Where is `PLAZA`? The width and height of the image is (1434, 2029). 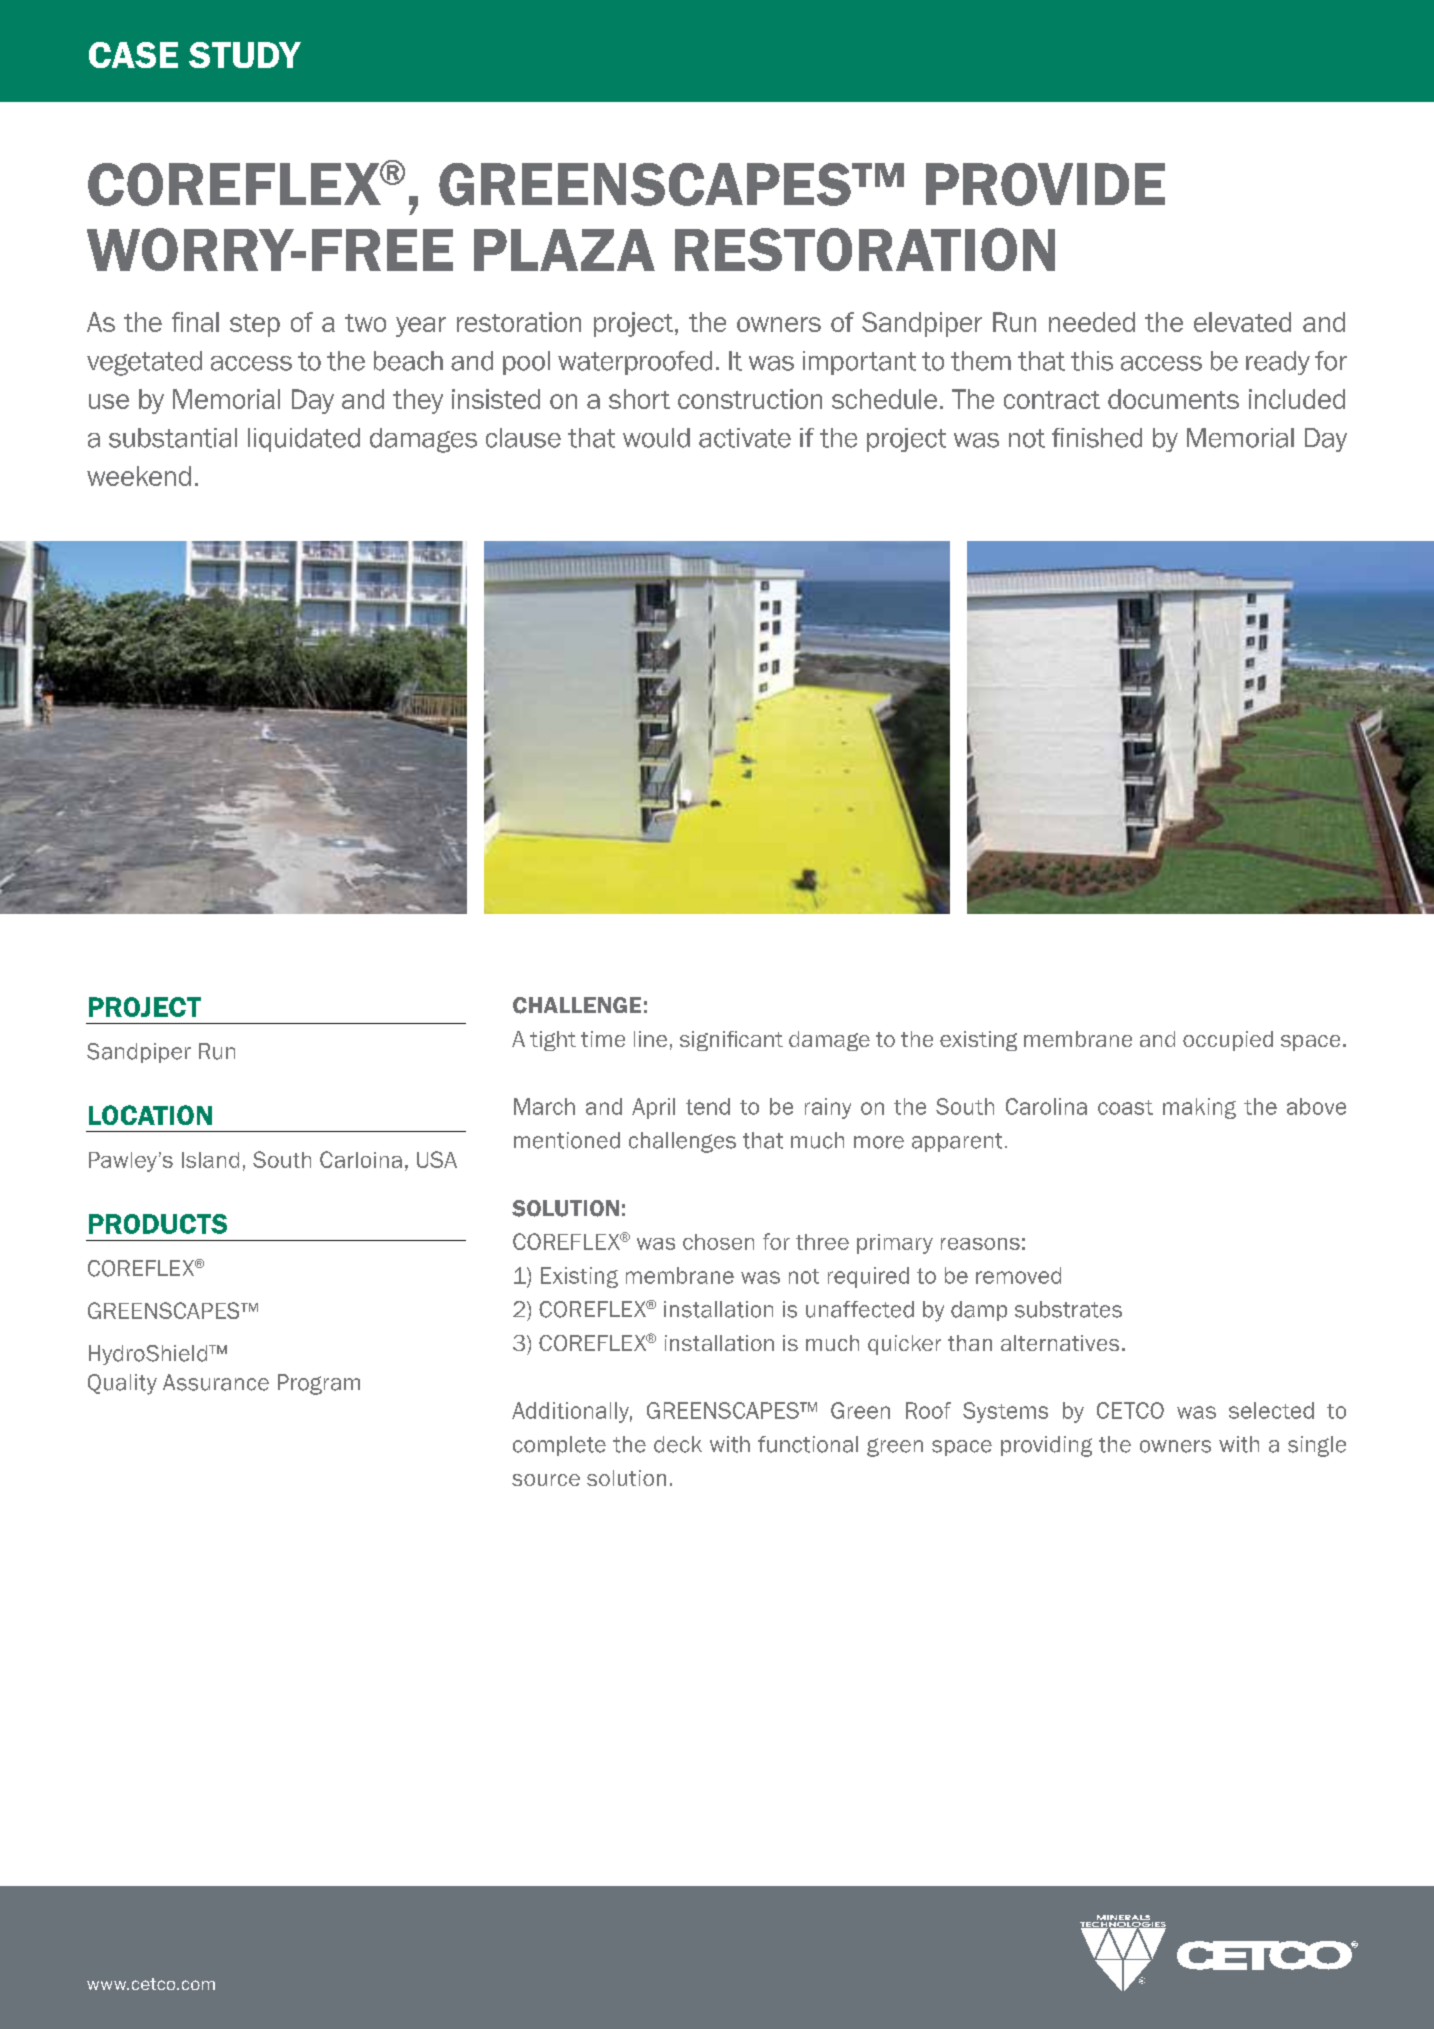
PLAZA is located at coordinates (564, 250).
